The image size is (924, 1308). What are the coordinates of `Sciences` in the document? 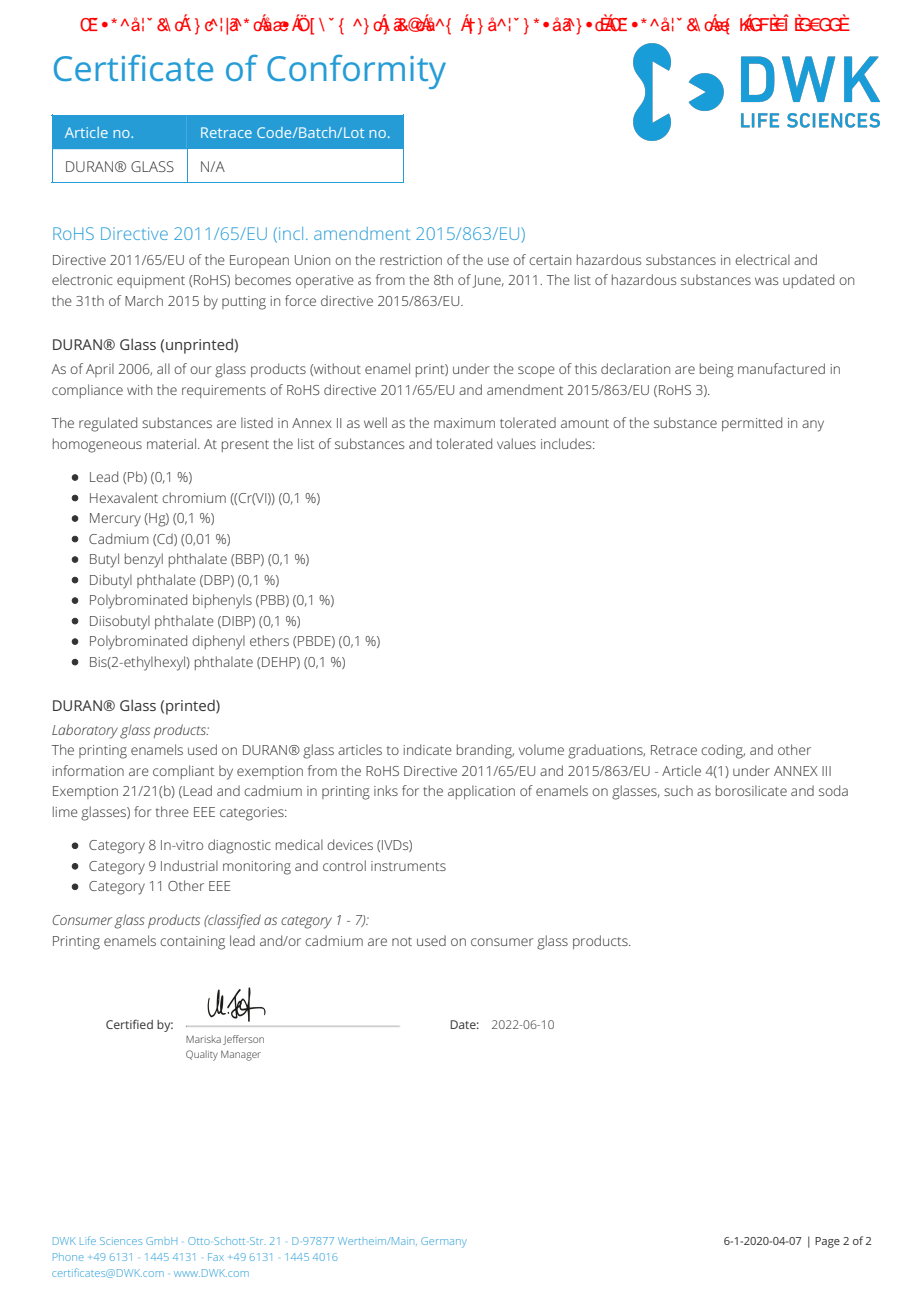 It's located at (121, 1241).
